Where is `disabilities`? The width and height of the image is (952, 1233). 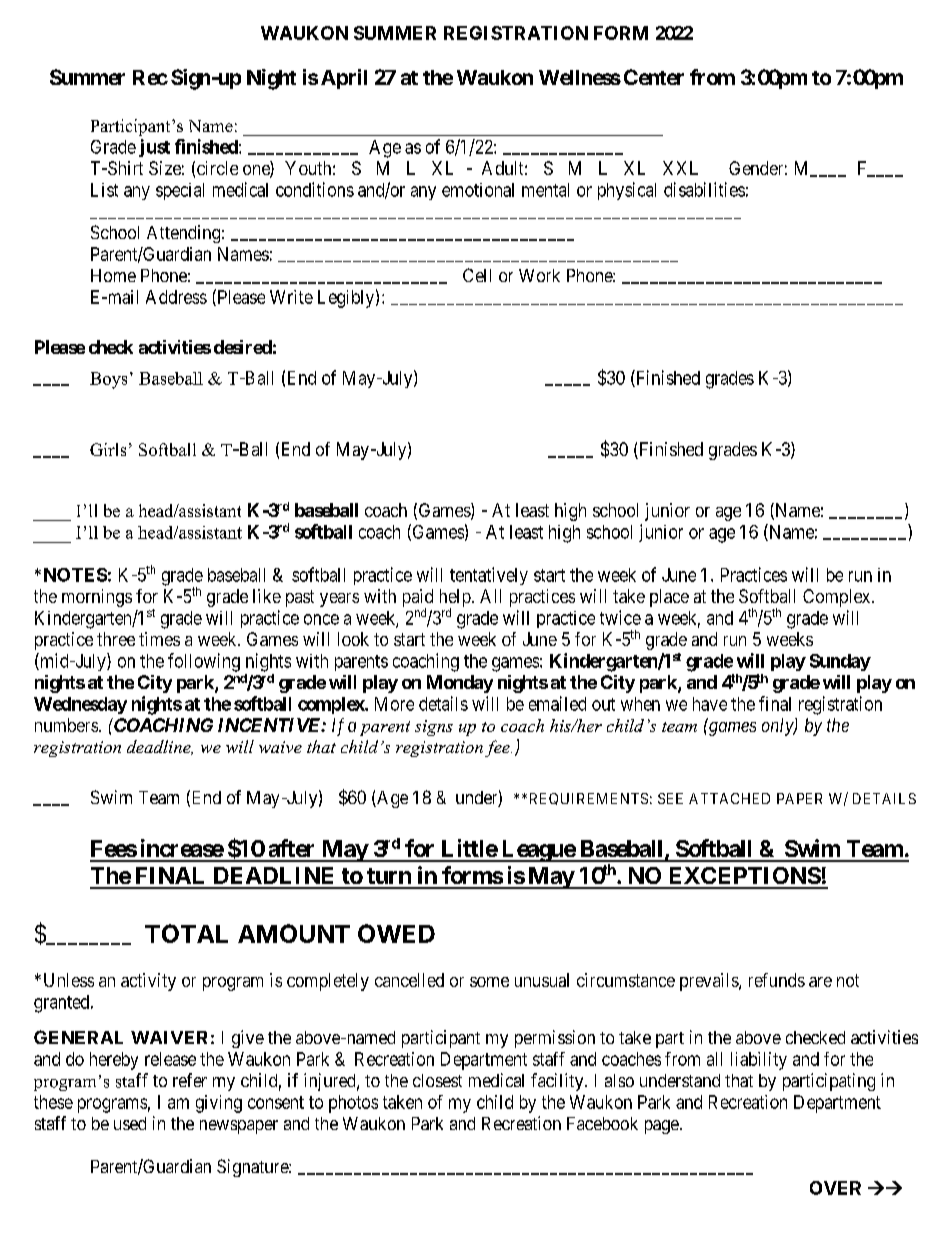 disabilities is located at coordinates (704, 189).
